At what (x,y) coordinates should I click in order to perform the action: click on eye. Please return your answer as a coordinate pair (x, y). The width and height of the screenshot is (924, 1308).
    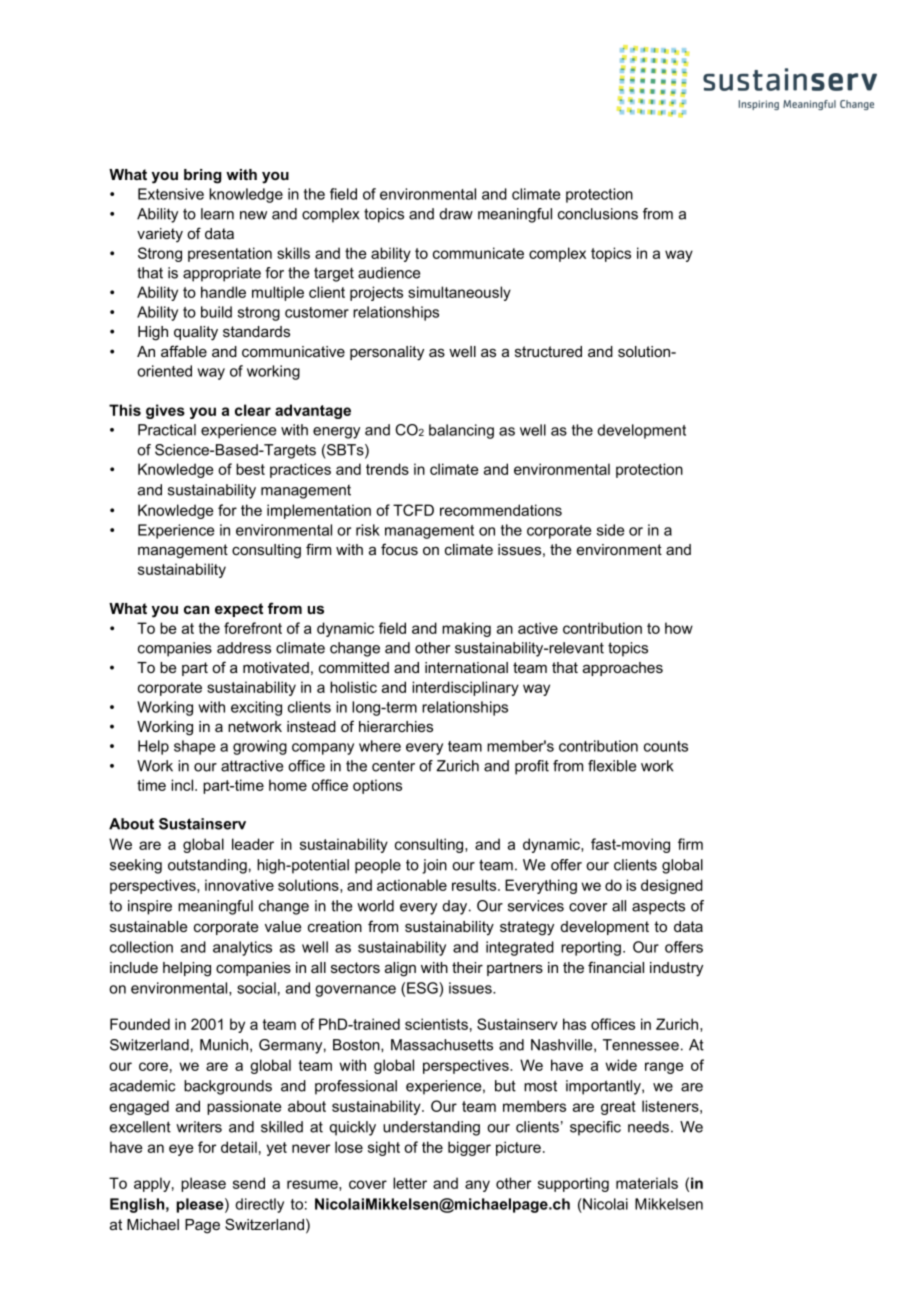
    Looking at the image, I should click on (181, 1150).
